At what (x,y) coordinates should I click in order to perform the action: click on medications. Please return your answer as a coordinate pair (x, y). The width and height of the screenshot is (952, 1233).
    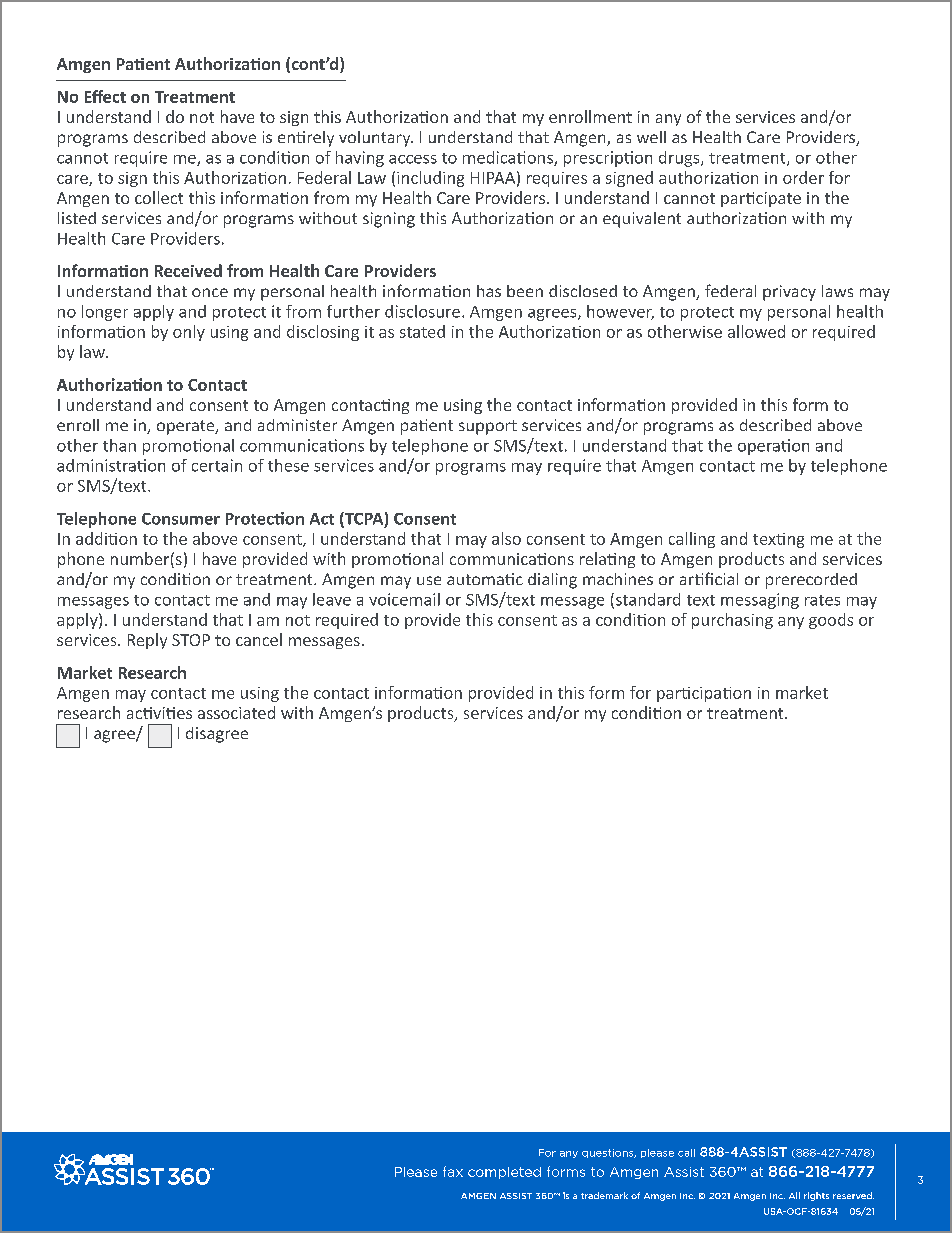
    Looking at the image, I should click on (509, 158).
